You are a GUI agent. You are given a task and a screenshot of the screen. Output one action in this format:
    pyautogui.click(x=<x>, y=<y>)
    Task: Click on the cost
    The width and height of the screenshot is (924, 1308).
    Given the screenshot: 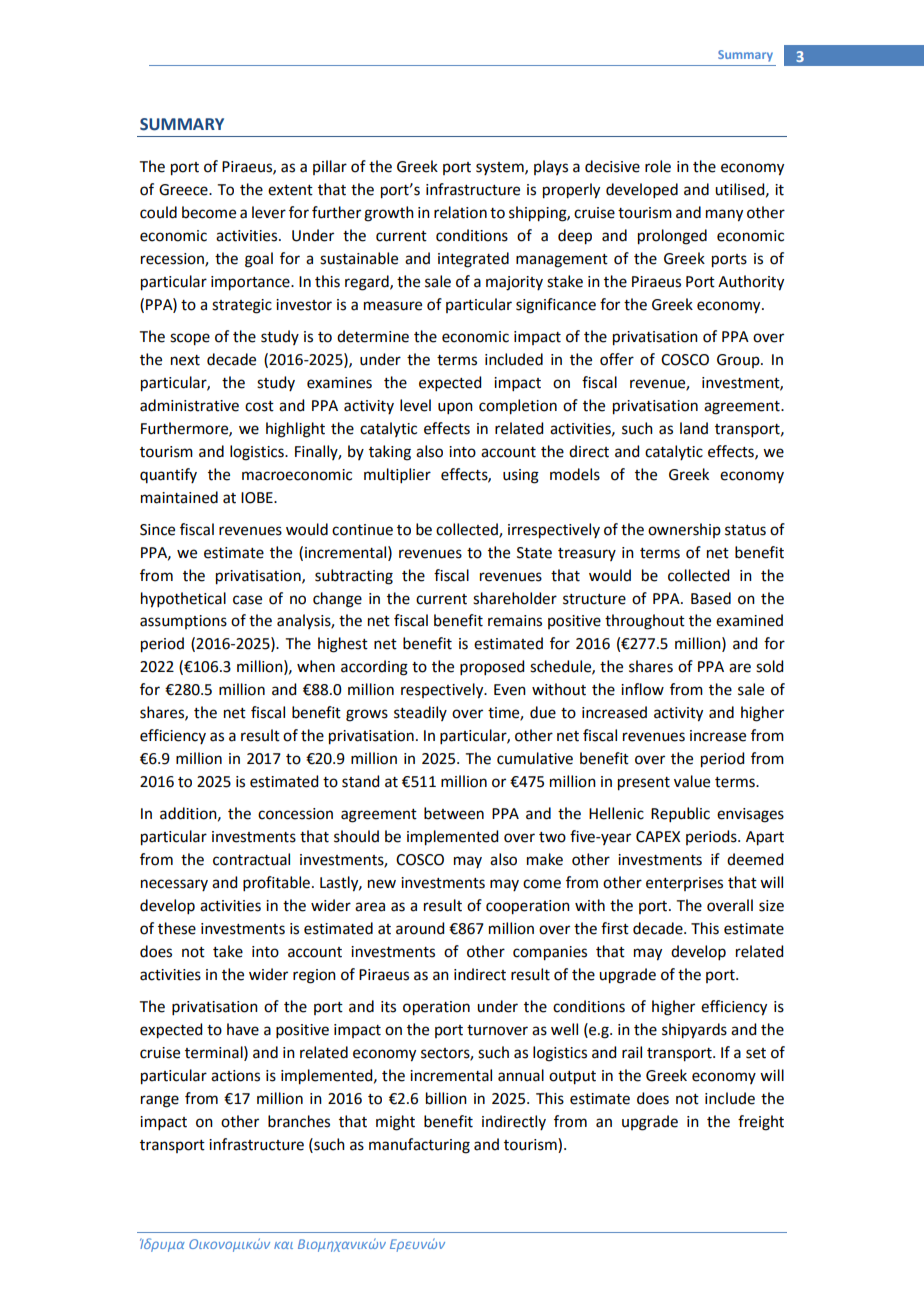 What is the action you would take?
    pyautogui.click(x=259, y=406)
